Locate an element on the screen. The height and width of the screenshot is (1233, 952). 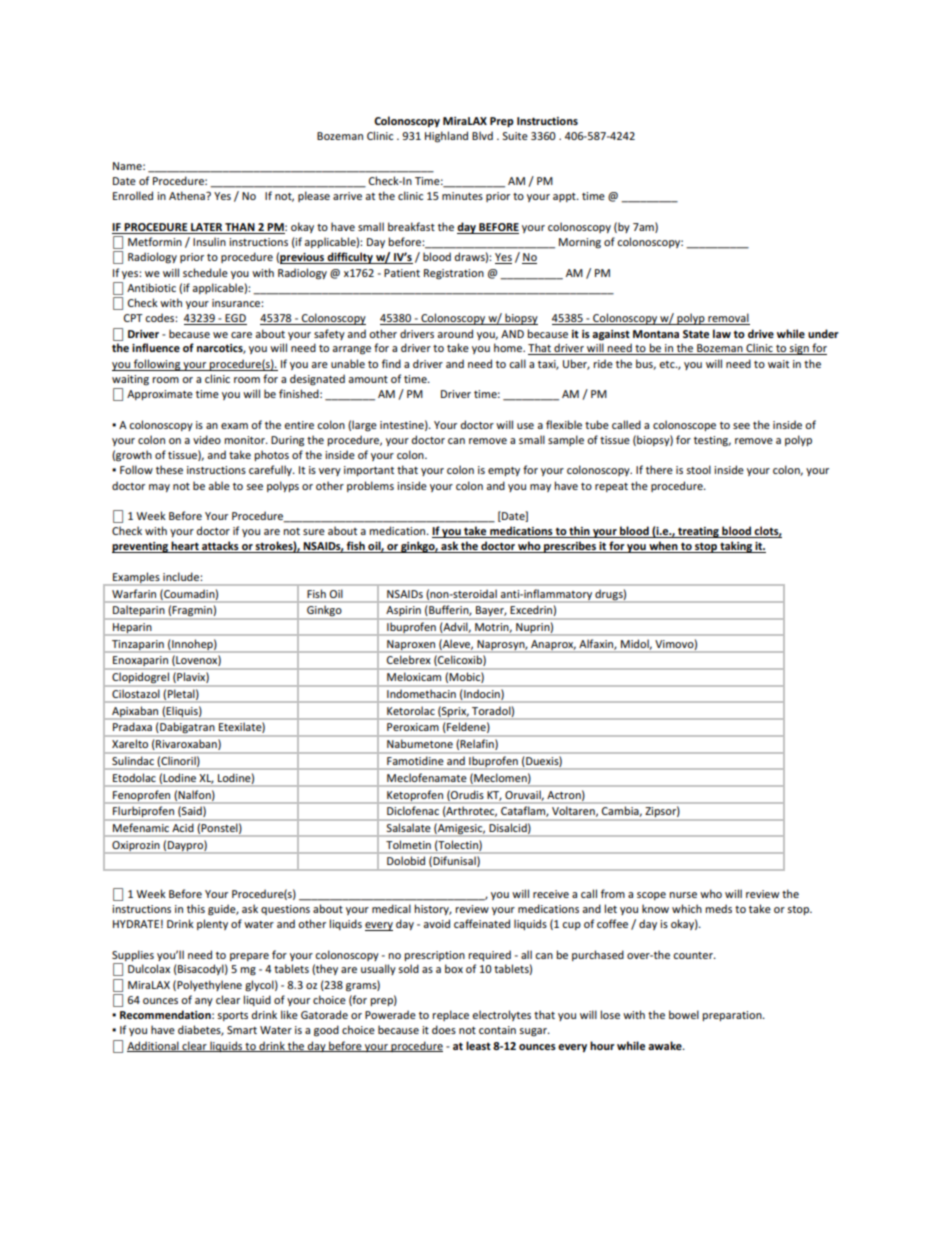
sports is located at coordinates (233, 1016).
